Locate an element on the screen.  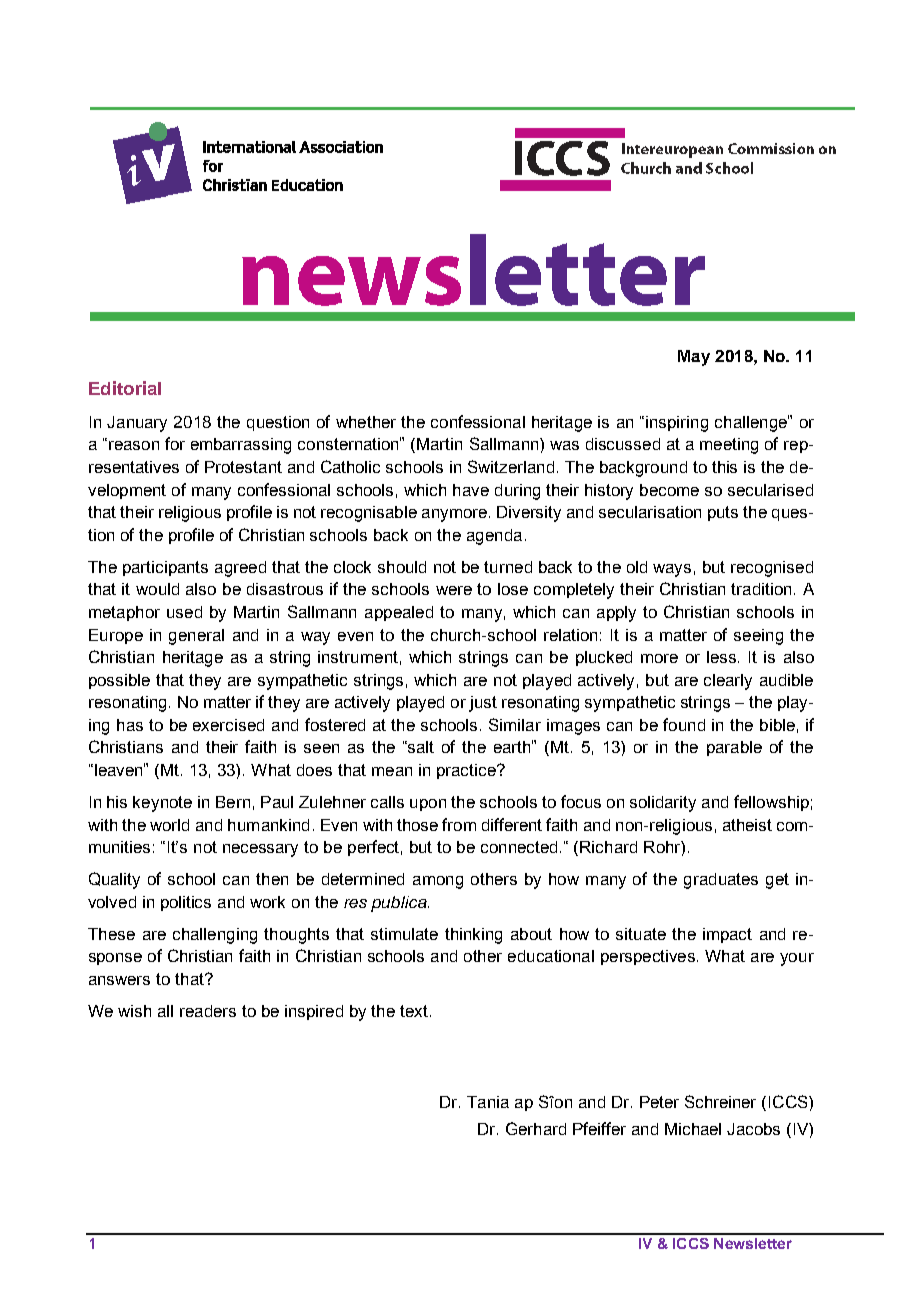
general is located at coordinates (196, 637).
